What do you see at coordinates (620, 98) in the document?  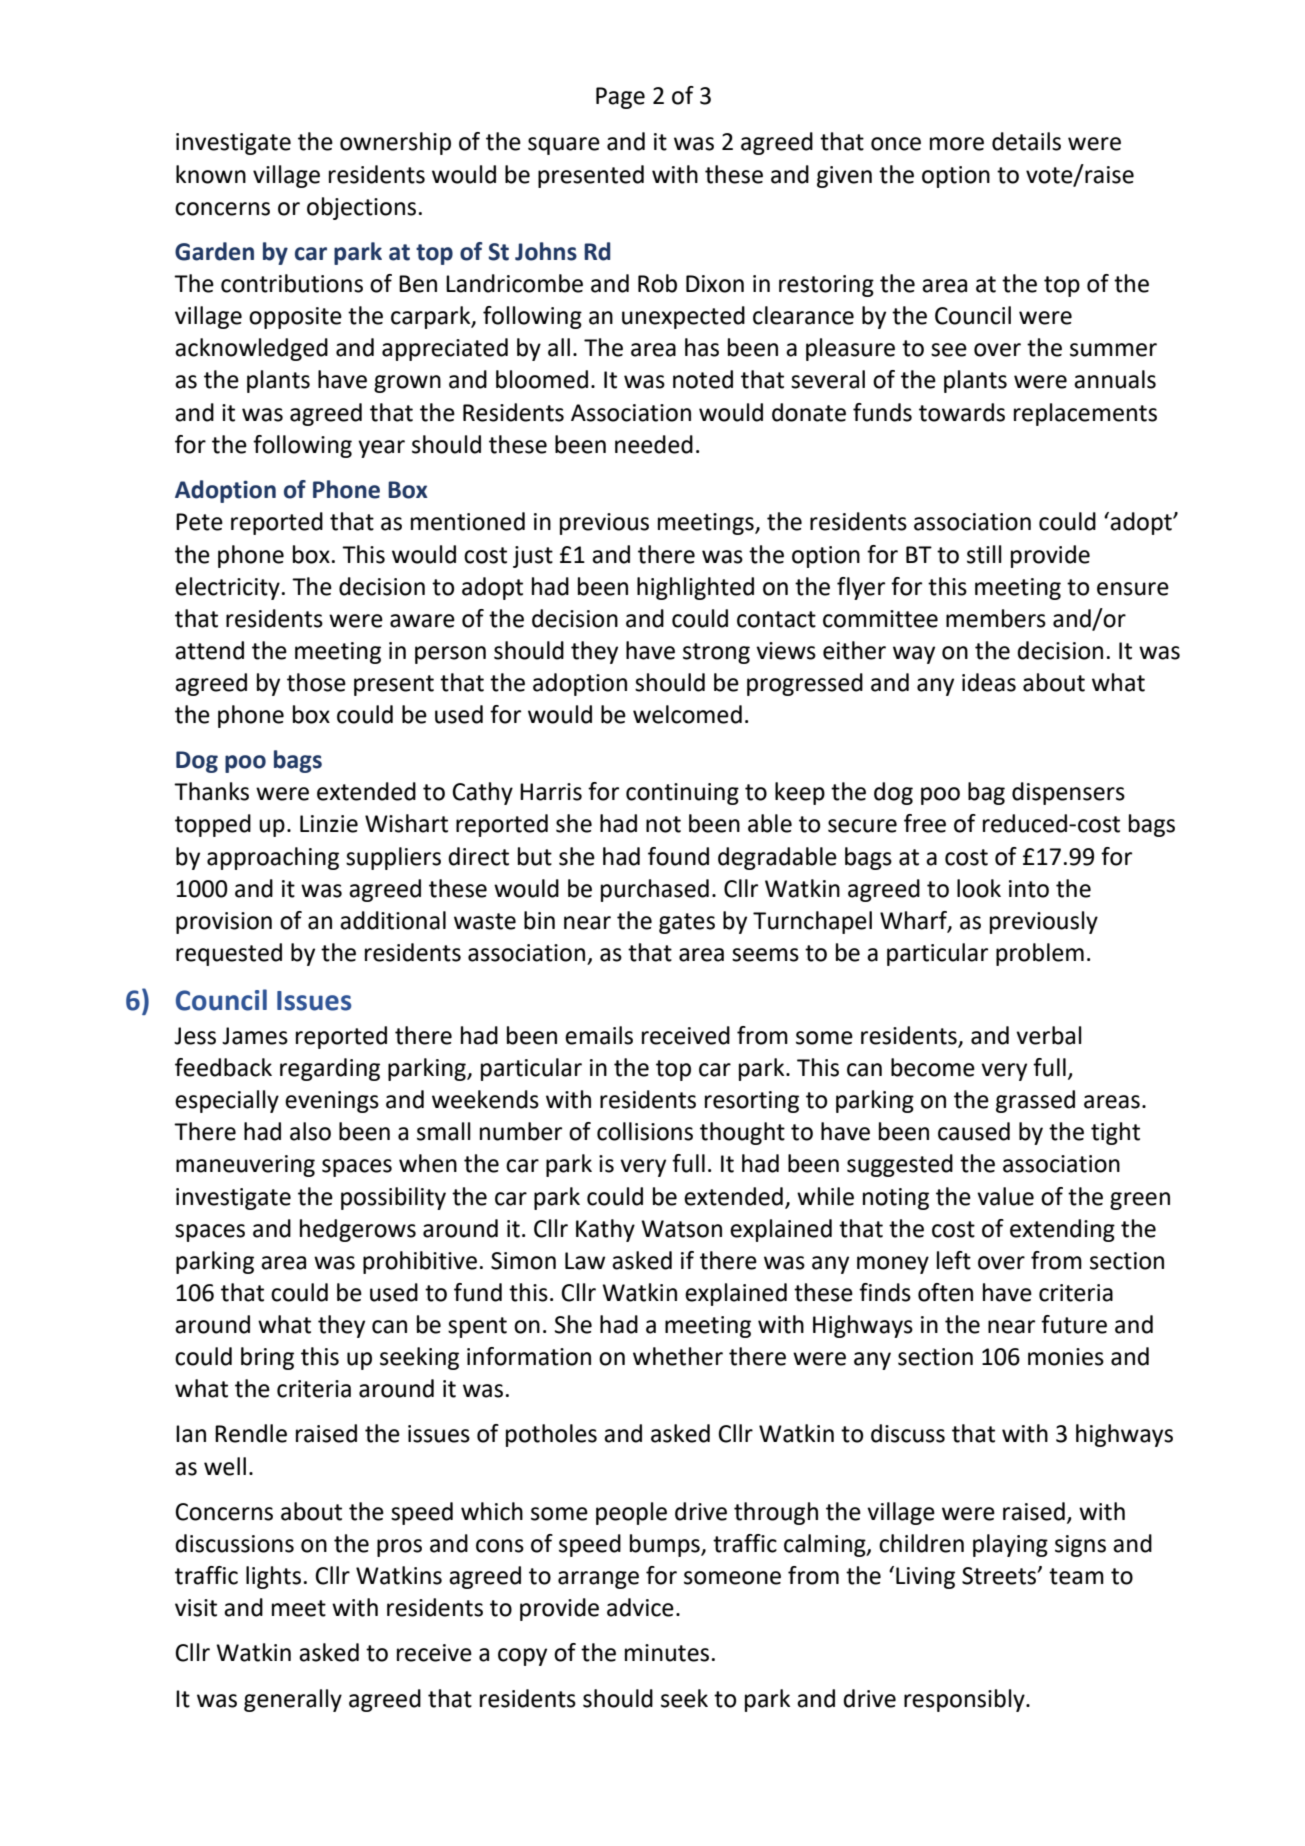 I see `Page` at bounding box center [620, 98].
